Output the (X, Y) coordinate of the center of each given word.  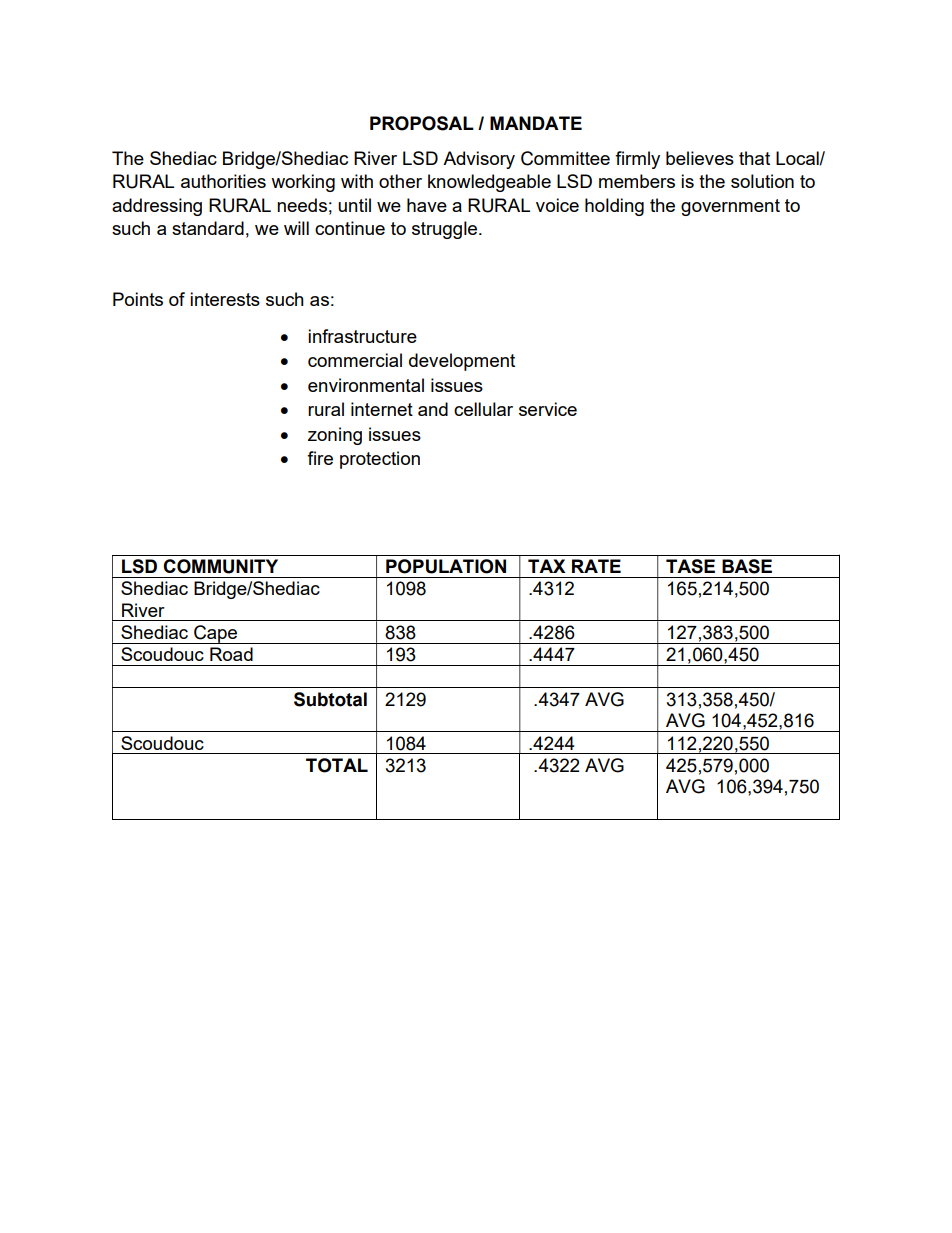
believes (700, 158)
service (548, 409)
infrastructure (362, 336)
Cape (216, 634)
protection (380, 460)
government (730, 207)
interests (225, 299)
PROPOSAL (422, 123)
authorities (223, 181)
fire (320, 458)
